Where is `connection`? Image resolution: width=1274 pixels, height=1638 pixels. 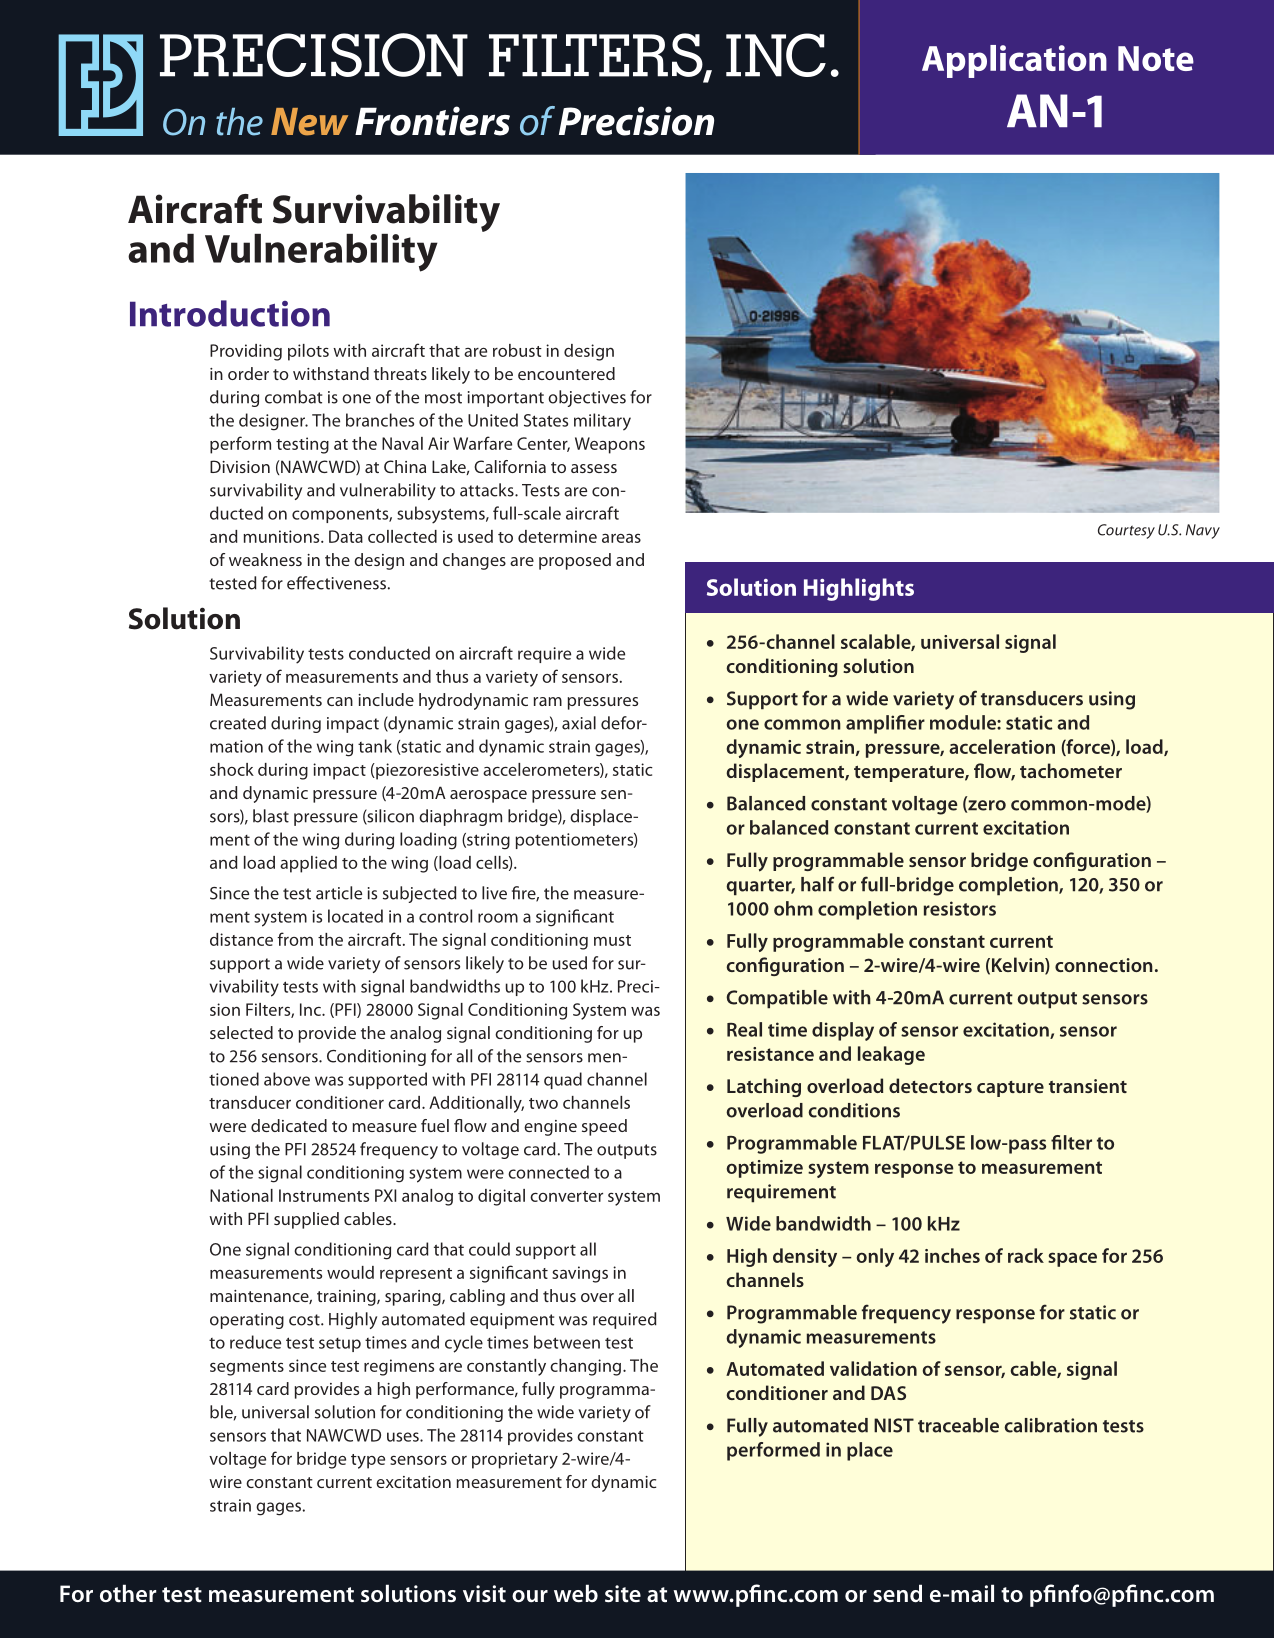 connection is located at coordinates (1104, 965).
